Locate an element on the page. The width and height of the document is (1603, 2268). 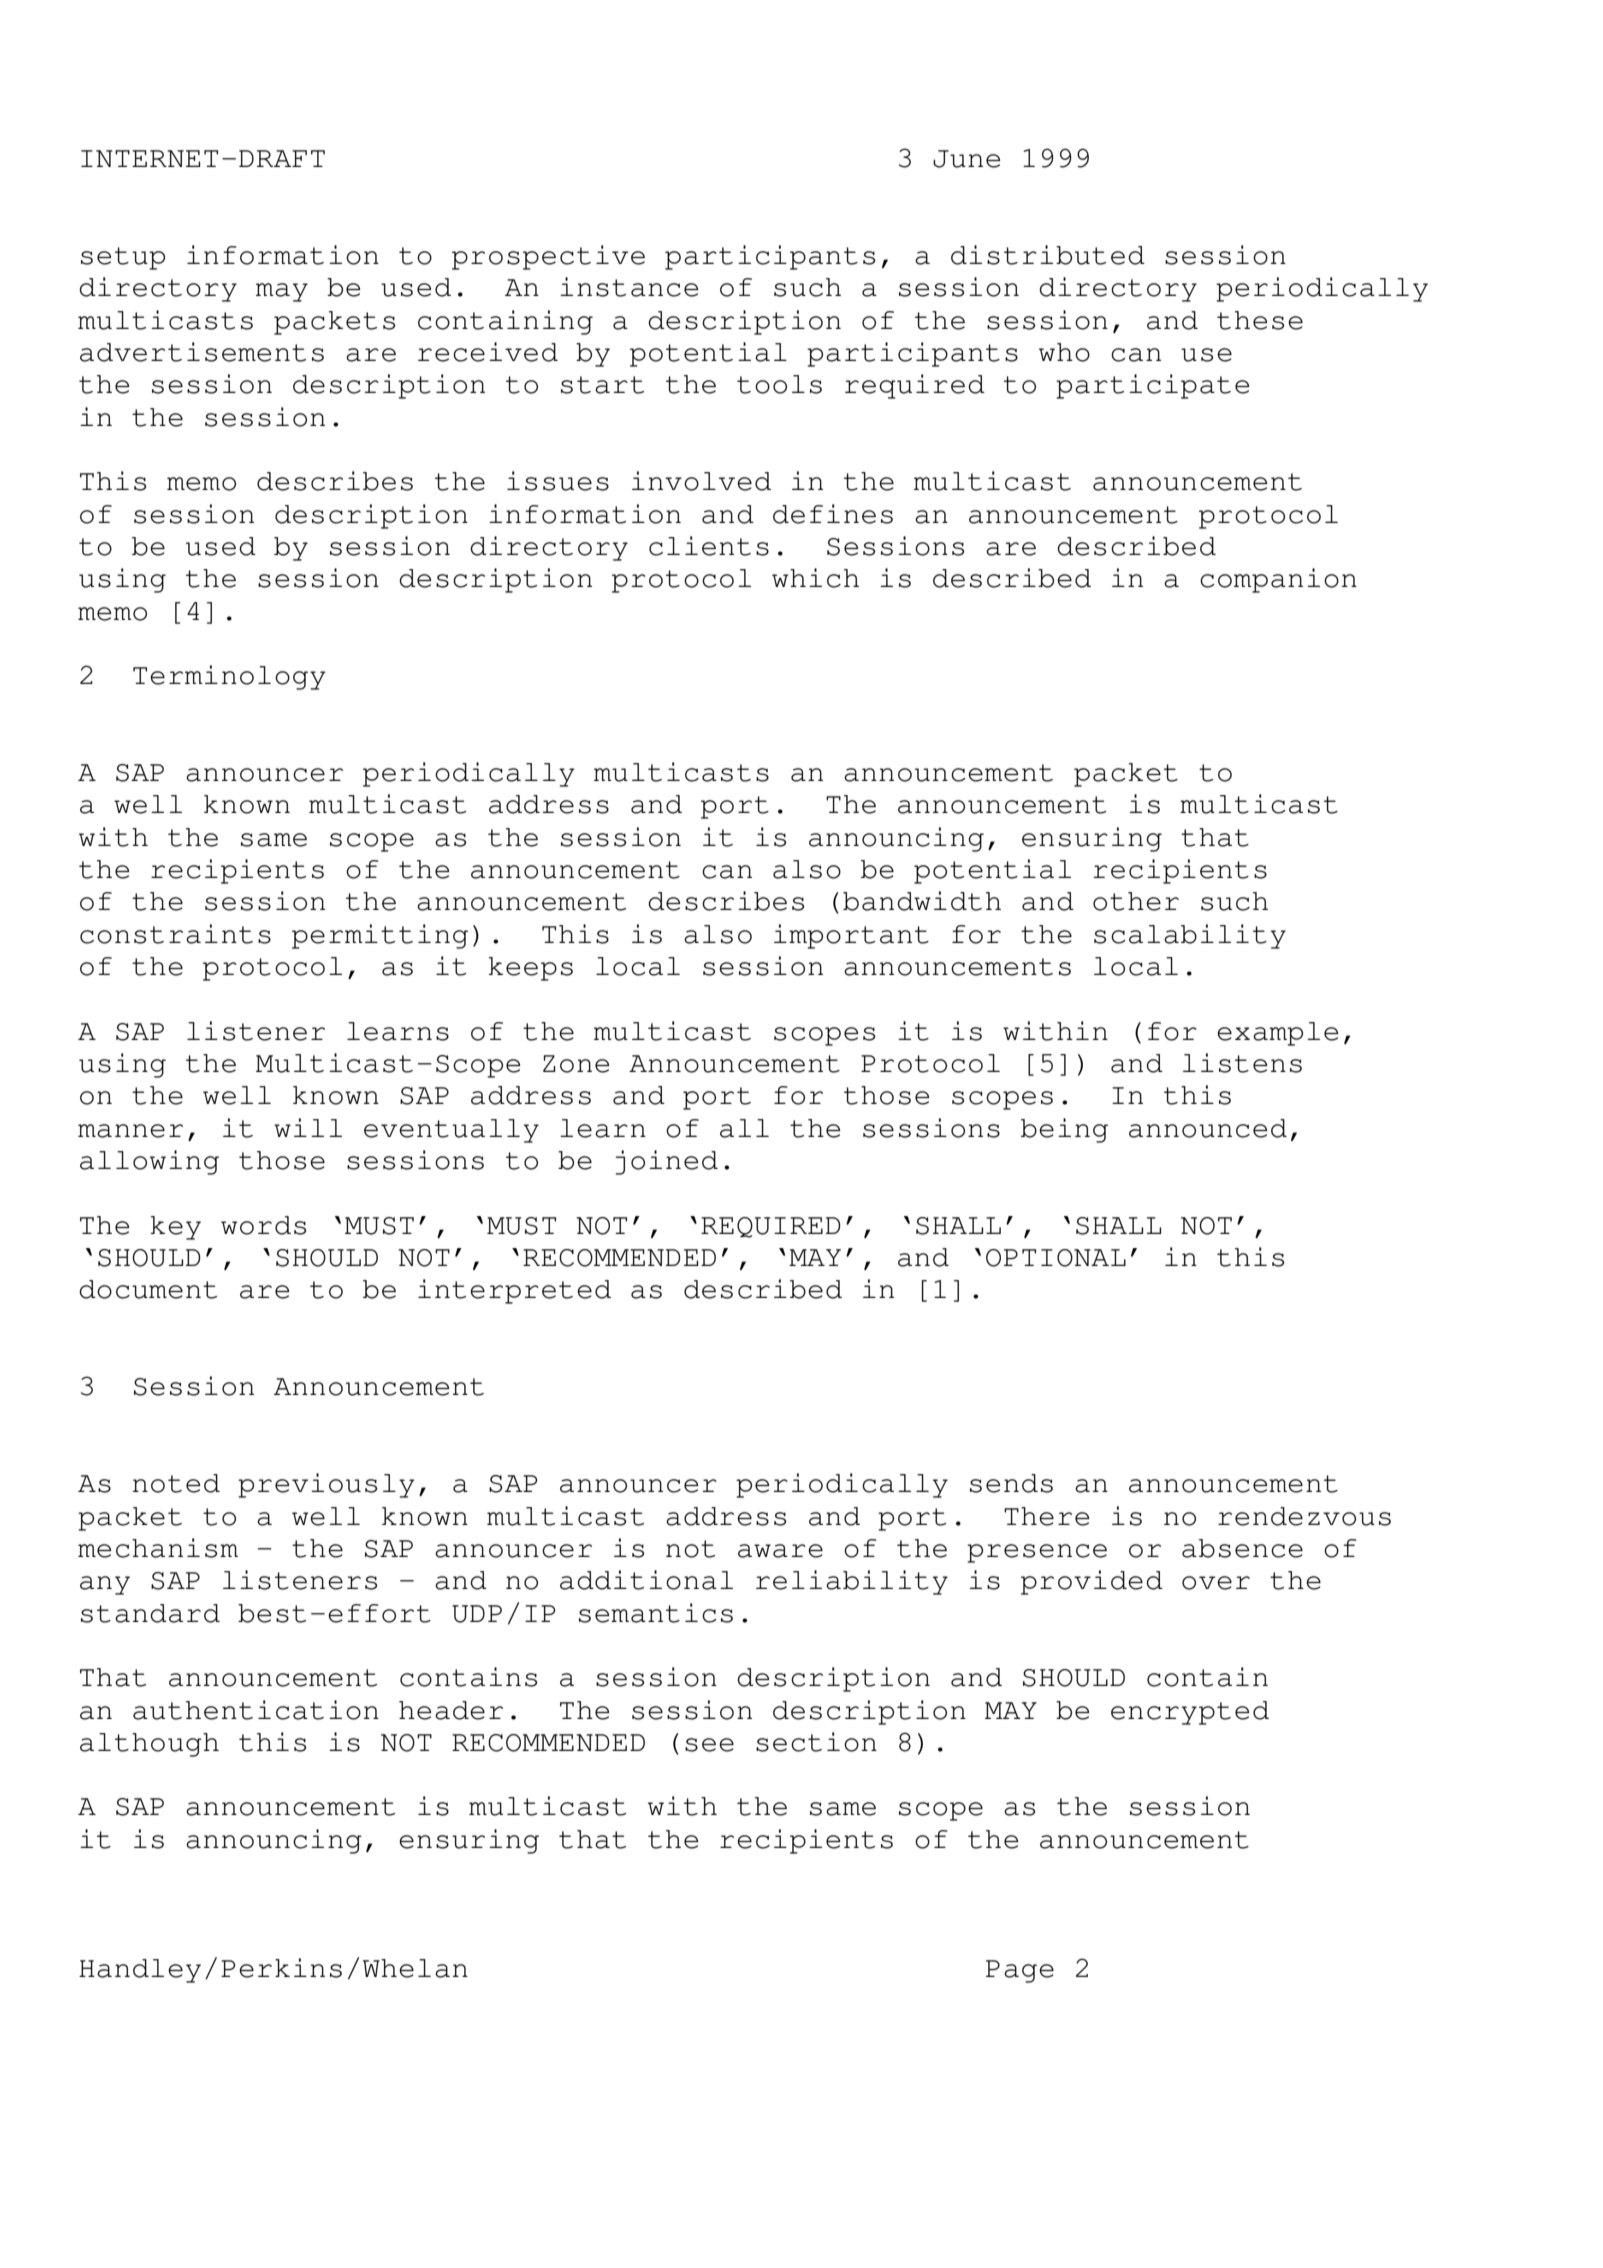
distributed is located at coordinates (1048, 255).
